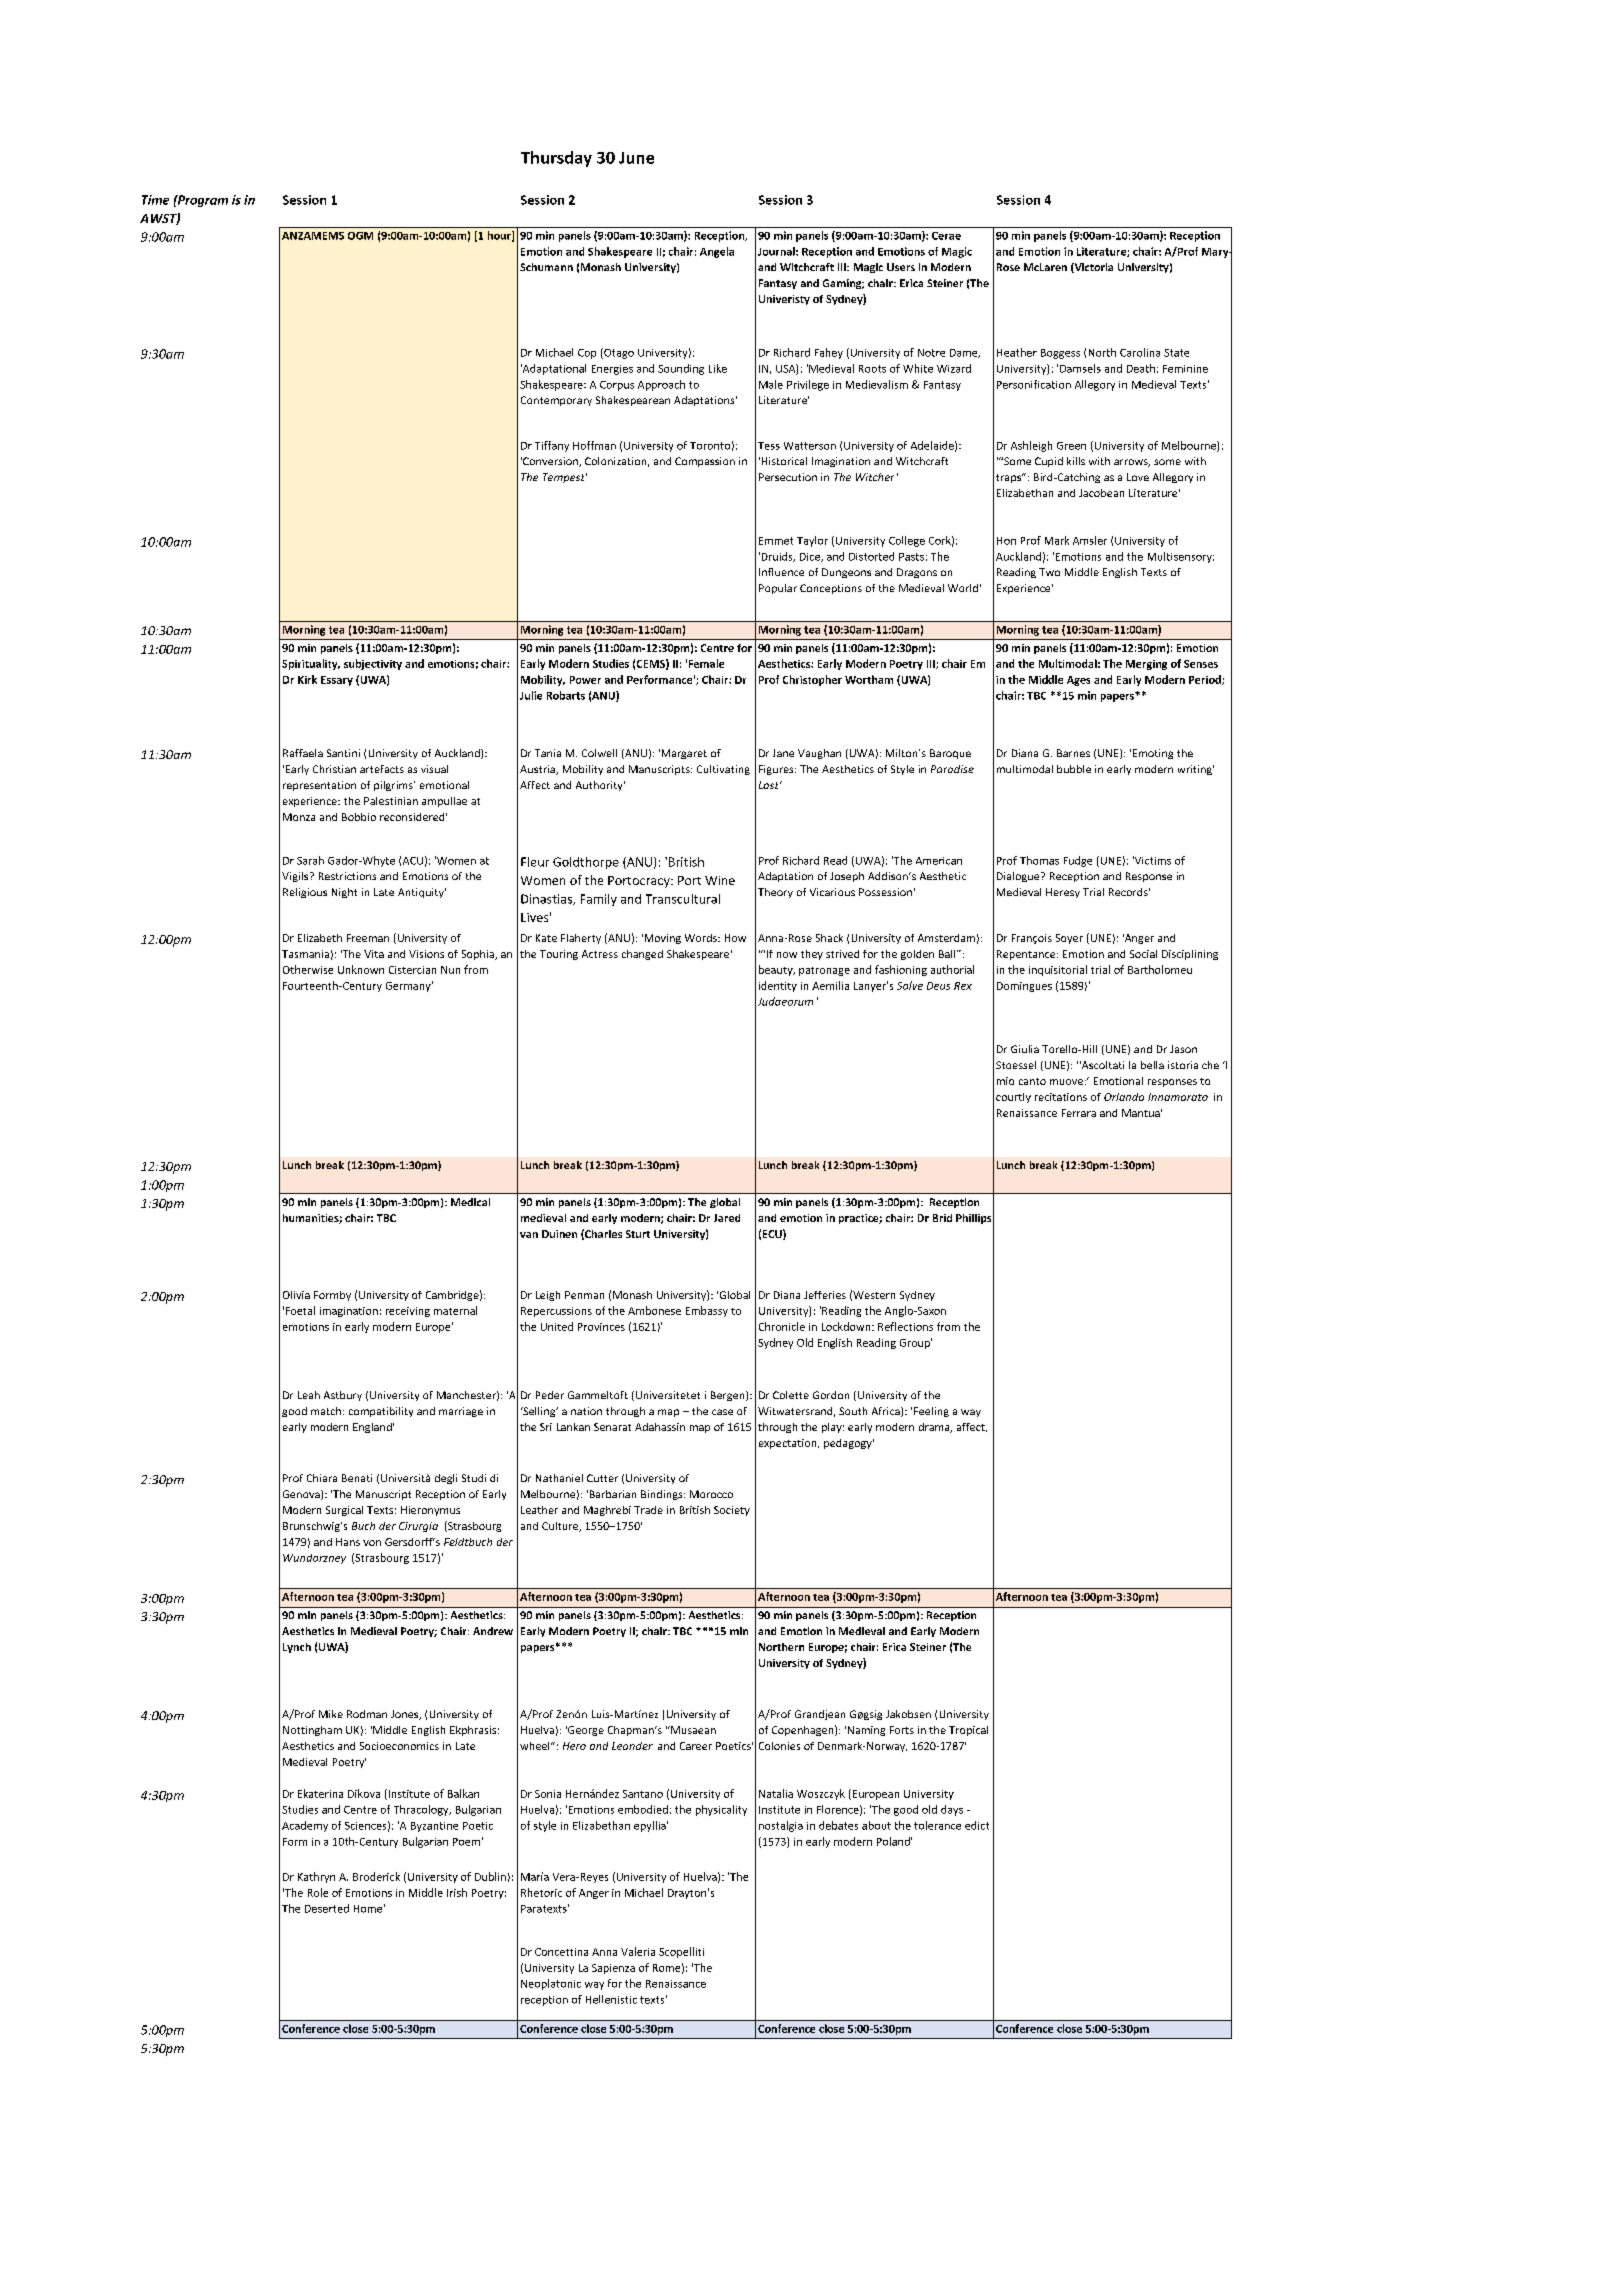 The image size is (1610, 2277). I want to click on Leah, so click(309, 1395).
